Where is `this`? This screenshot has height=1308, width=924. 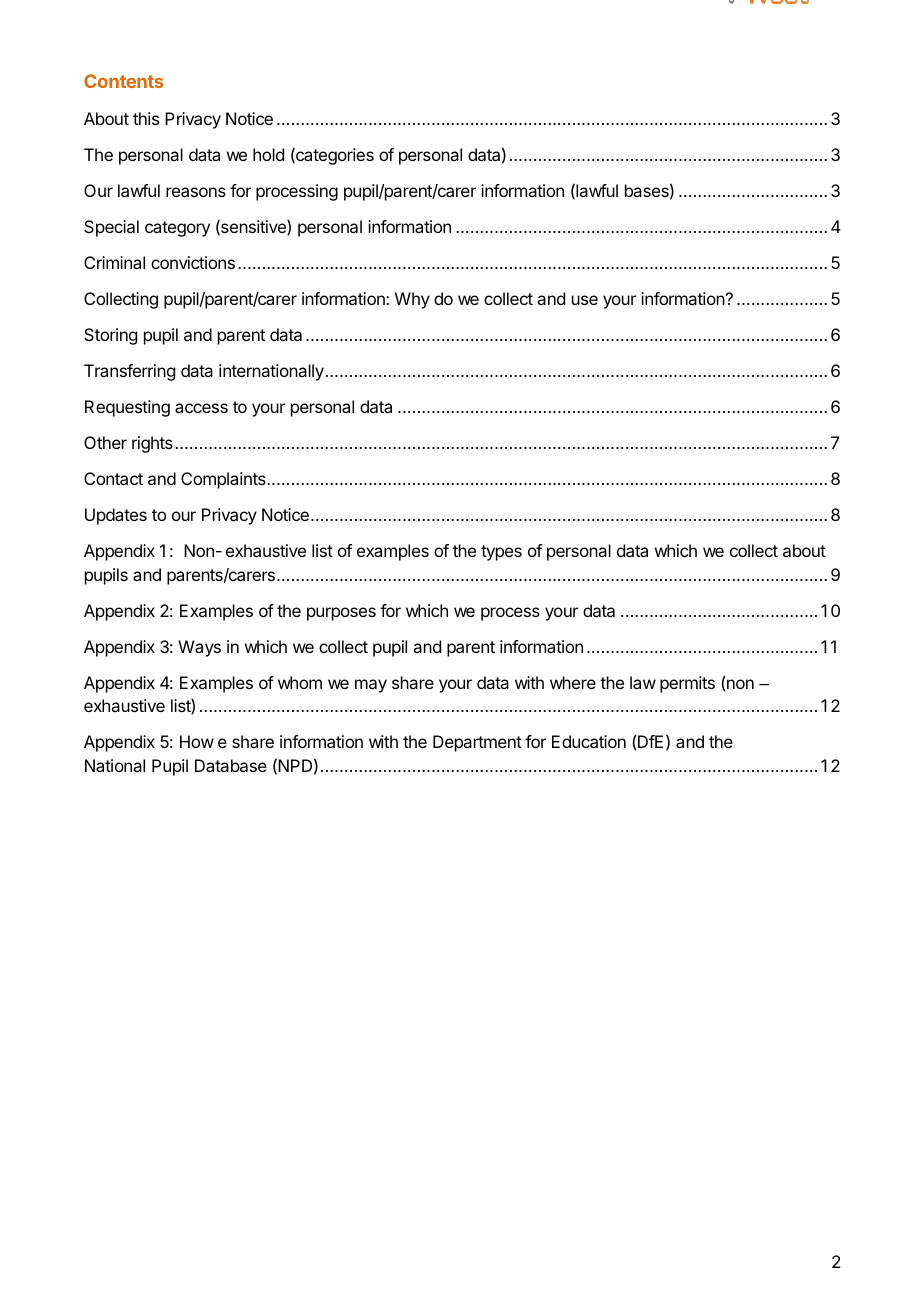
this is located at coordinates (146, 118).
